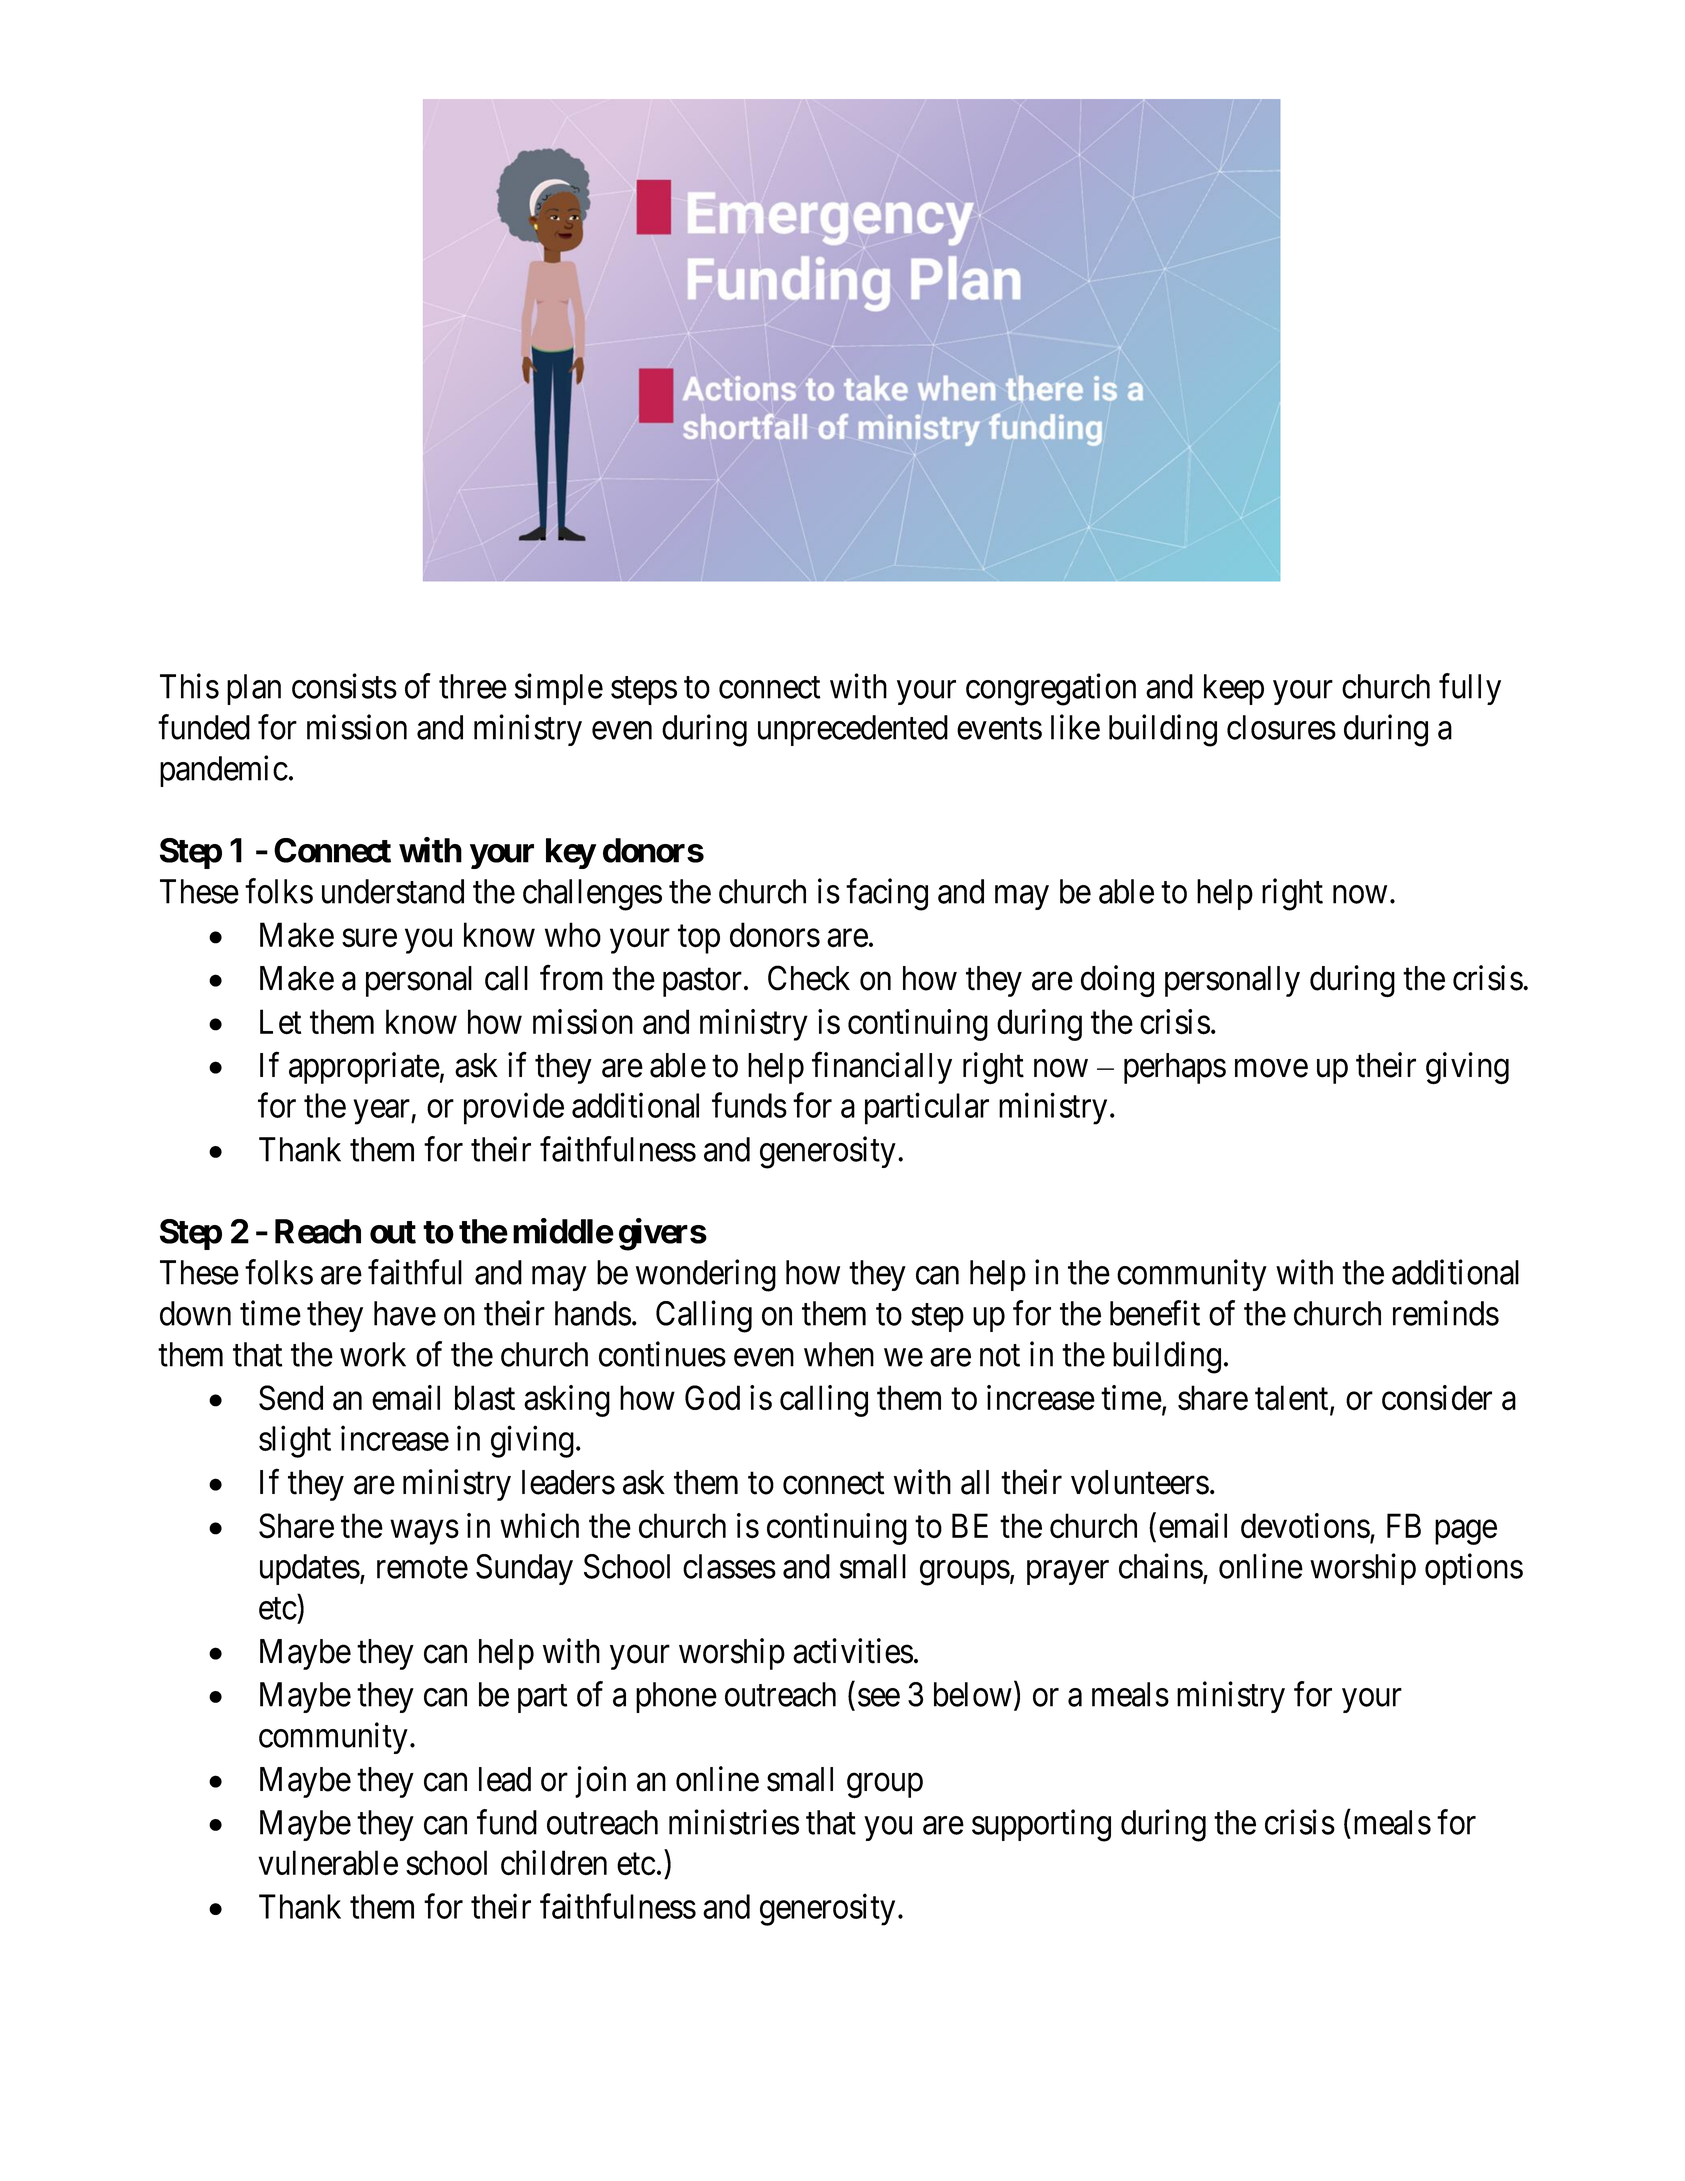 The image size is (1685, 2181). I want to click on appropriate, so click(364, 1068).
